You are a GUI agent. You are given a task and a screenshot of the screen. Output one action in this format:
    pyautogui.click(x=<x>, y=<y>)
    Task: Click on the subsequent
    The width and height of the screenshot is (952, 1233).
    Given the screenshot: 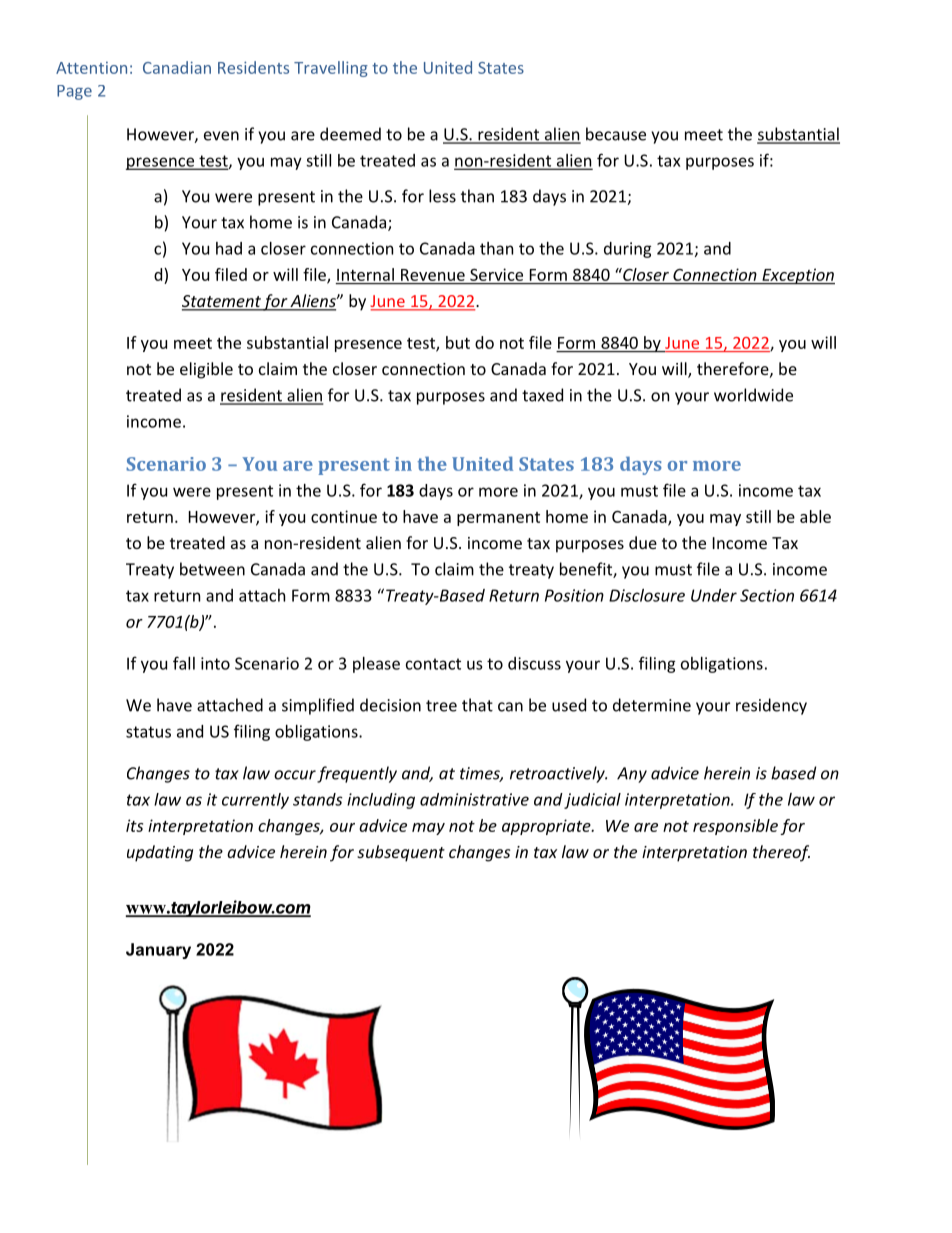 What is the action you would take?
    pyautogui.click(x=401, y=853)
